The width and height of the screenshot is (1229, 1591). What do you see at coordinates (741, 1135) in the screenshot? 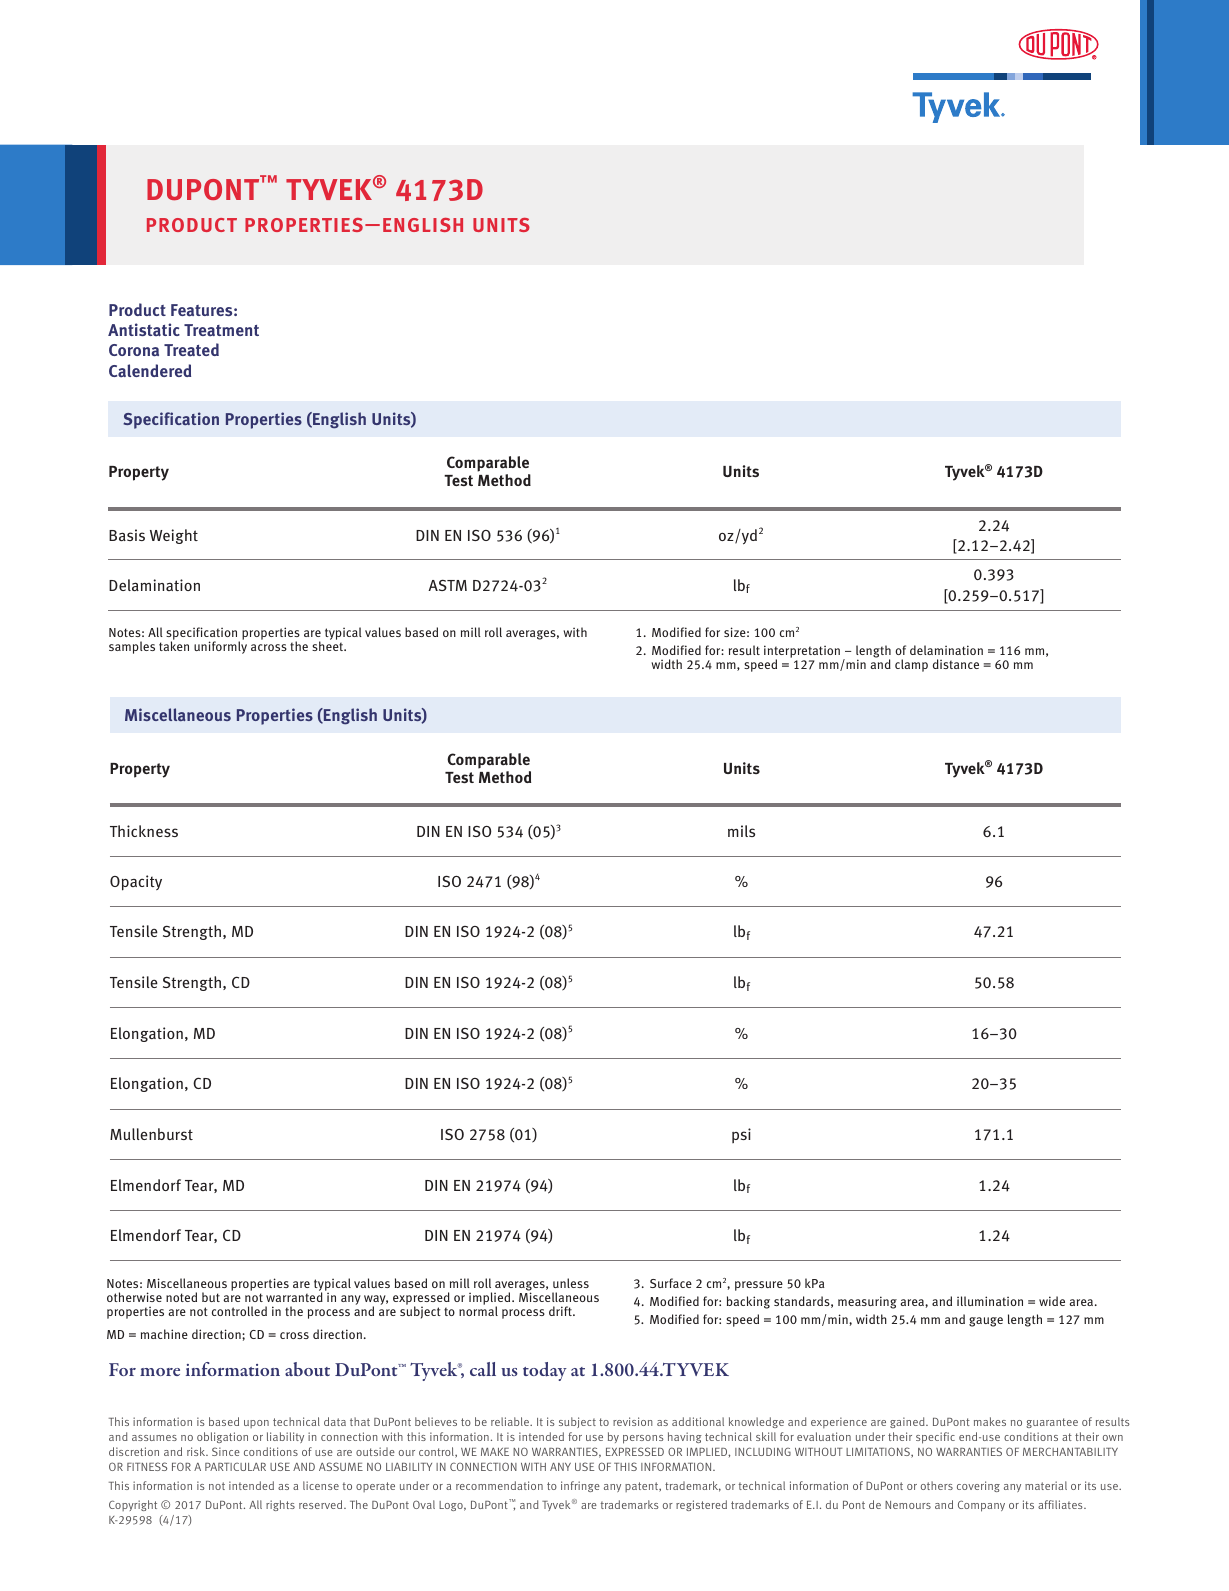
I see `psi` at bounding box center [741, 1135].
